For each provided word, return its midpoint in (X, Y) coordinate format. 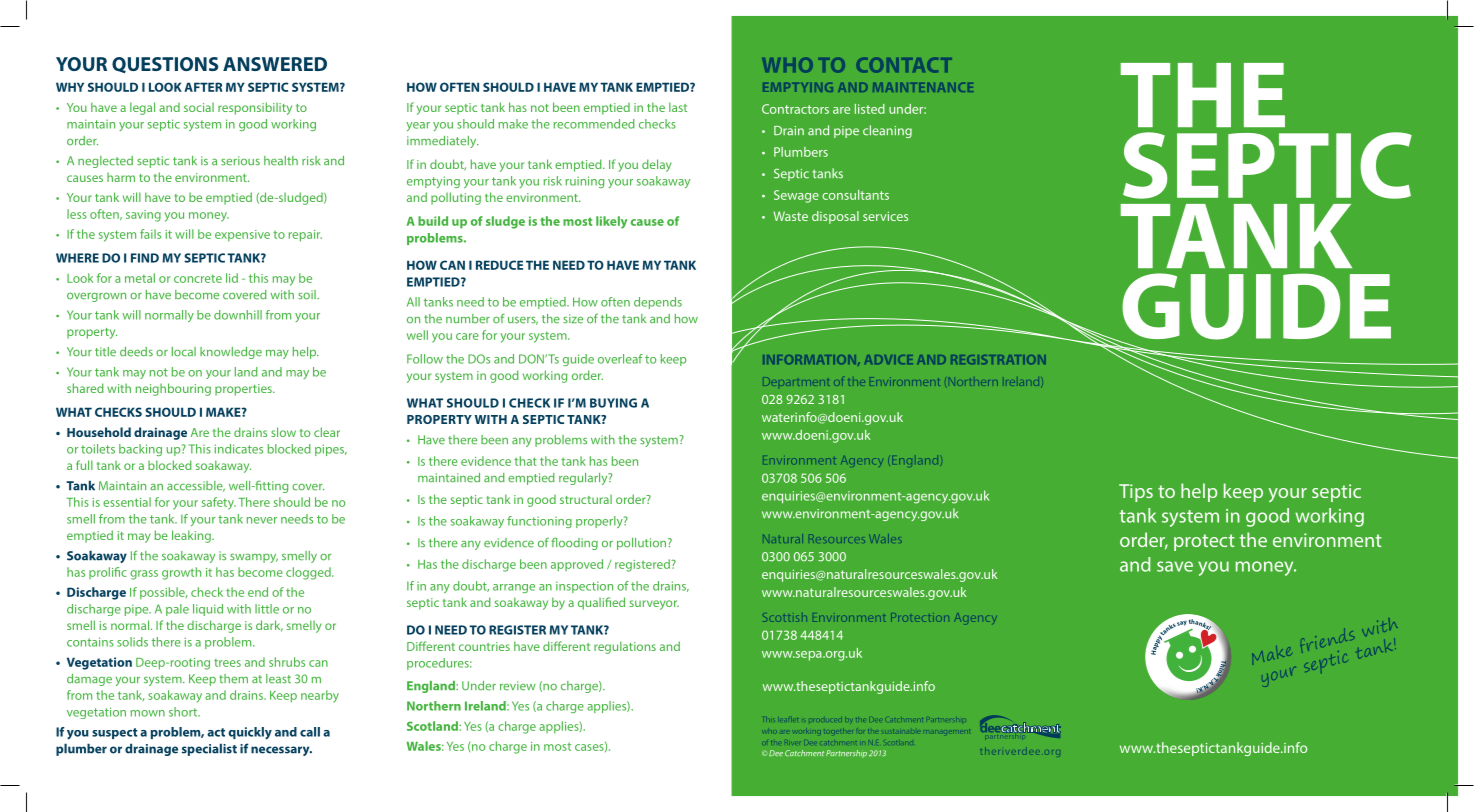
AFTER (203, 87)
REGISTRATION (998, 359)
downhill (238, 315)
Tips (1136, 493)
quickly (250, 733)
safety (219, 503)
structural (586, 499)
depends (658, 303)
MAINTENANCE (923, 87)
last (678, 107)
